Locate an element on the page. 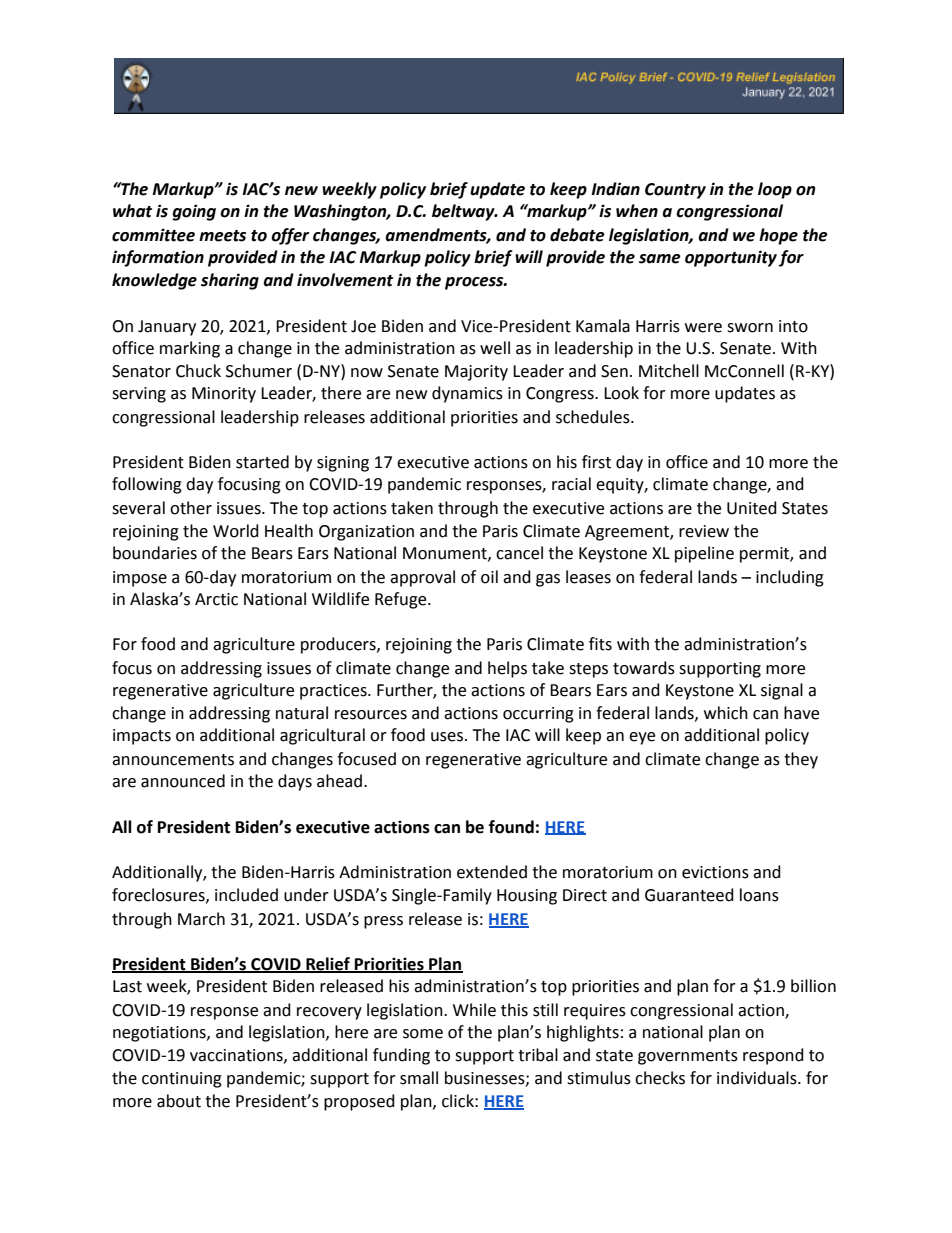 The width and height of the page is (952, 1233). going is located at coordinates (194, 212).
